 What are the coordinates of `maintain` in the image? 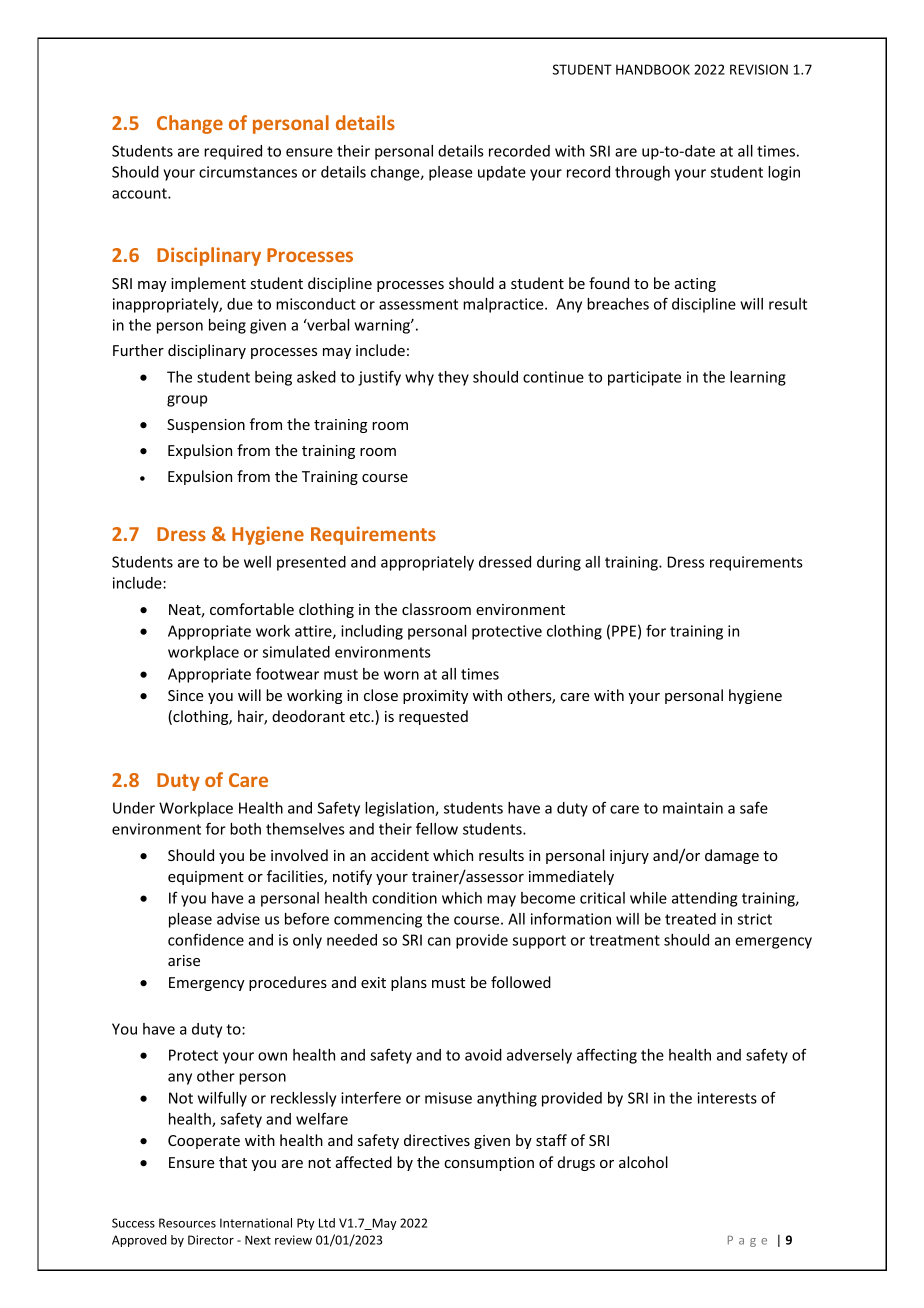 It's located at (693, 808).
